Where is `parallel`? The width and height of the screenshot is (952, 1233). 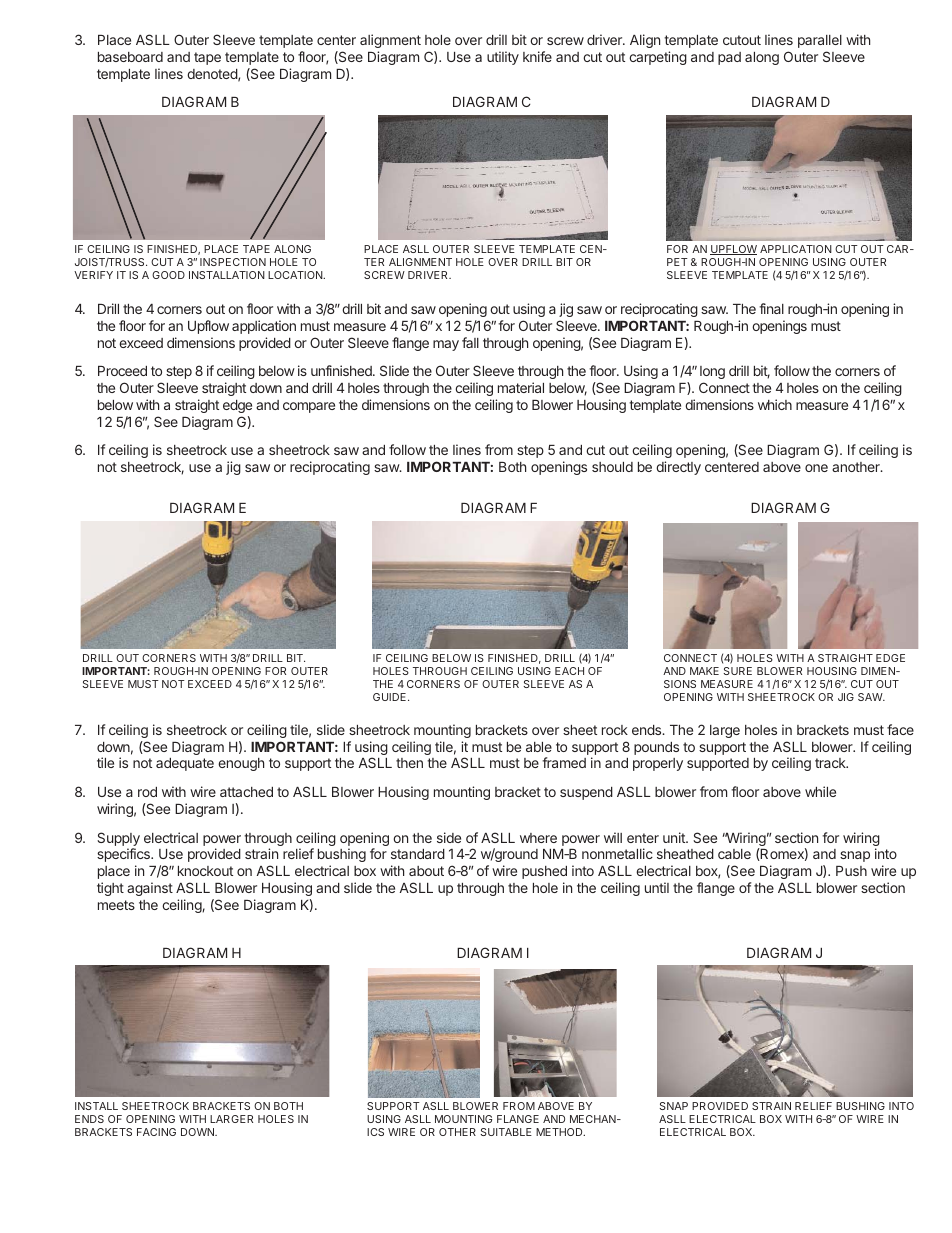
parallel is located at coordinates (820, 41).
